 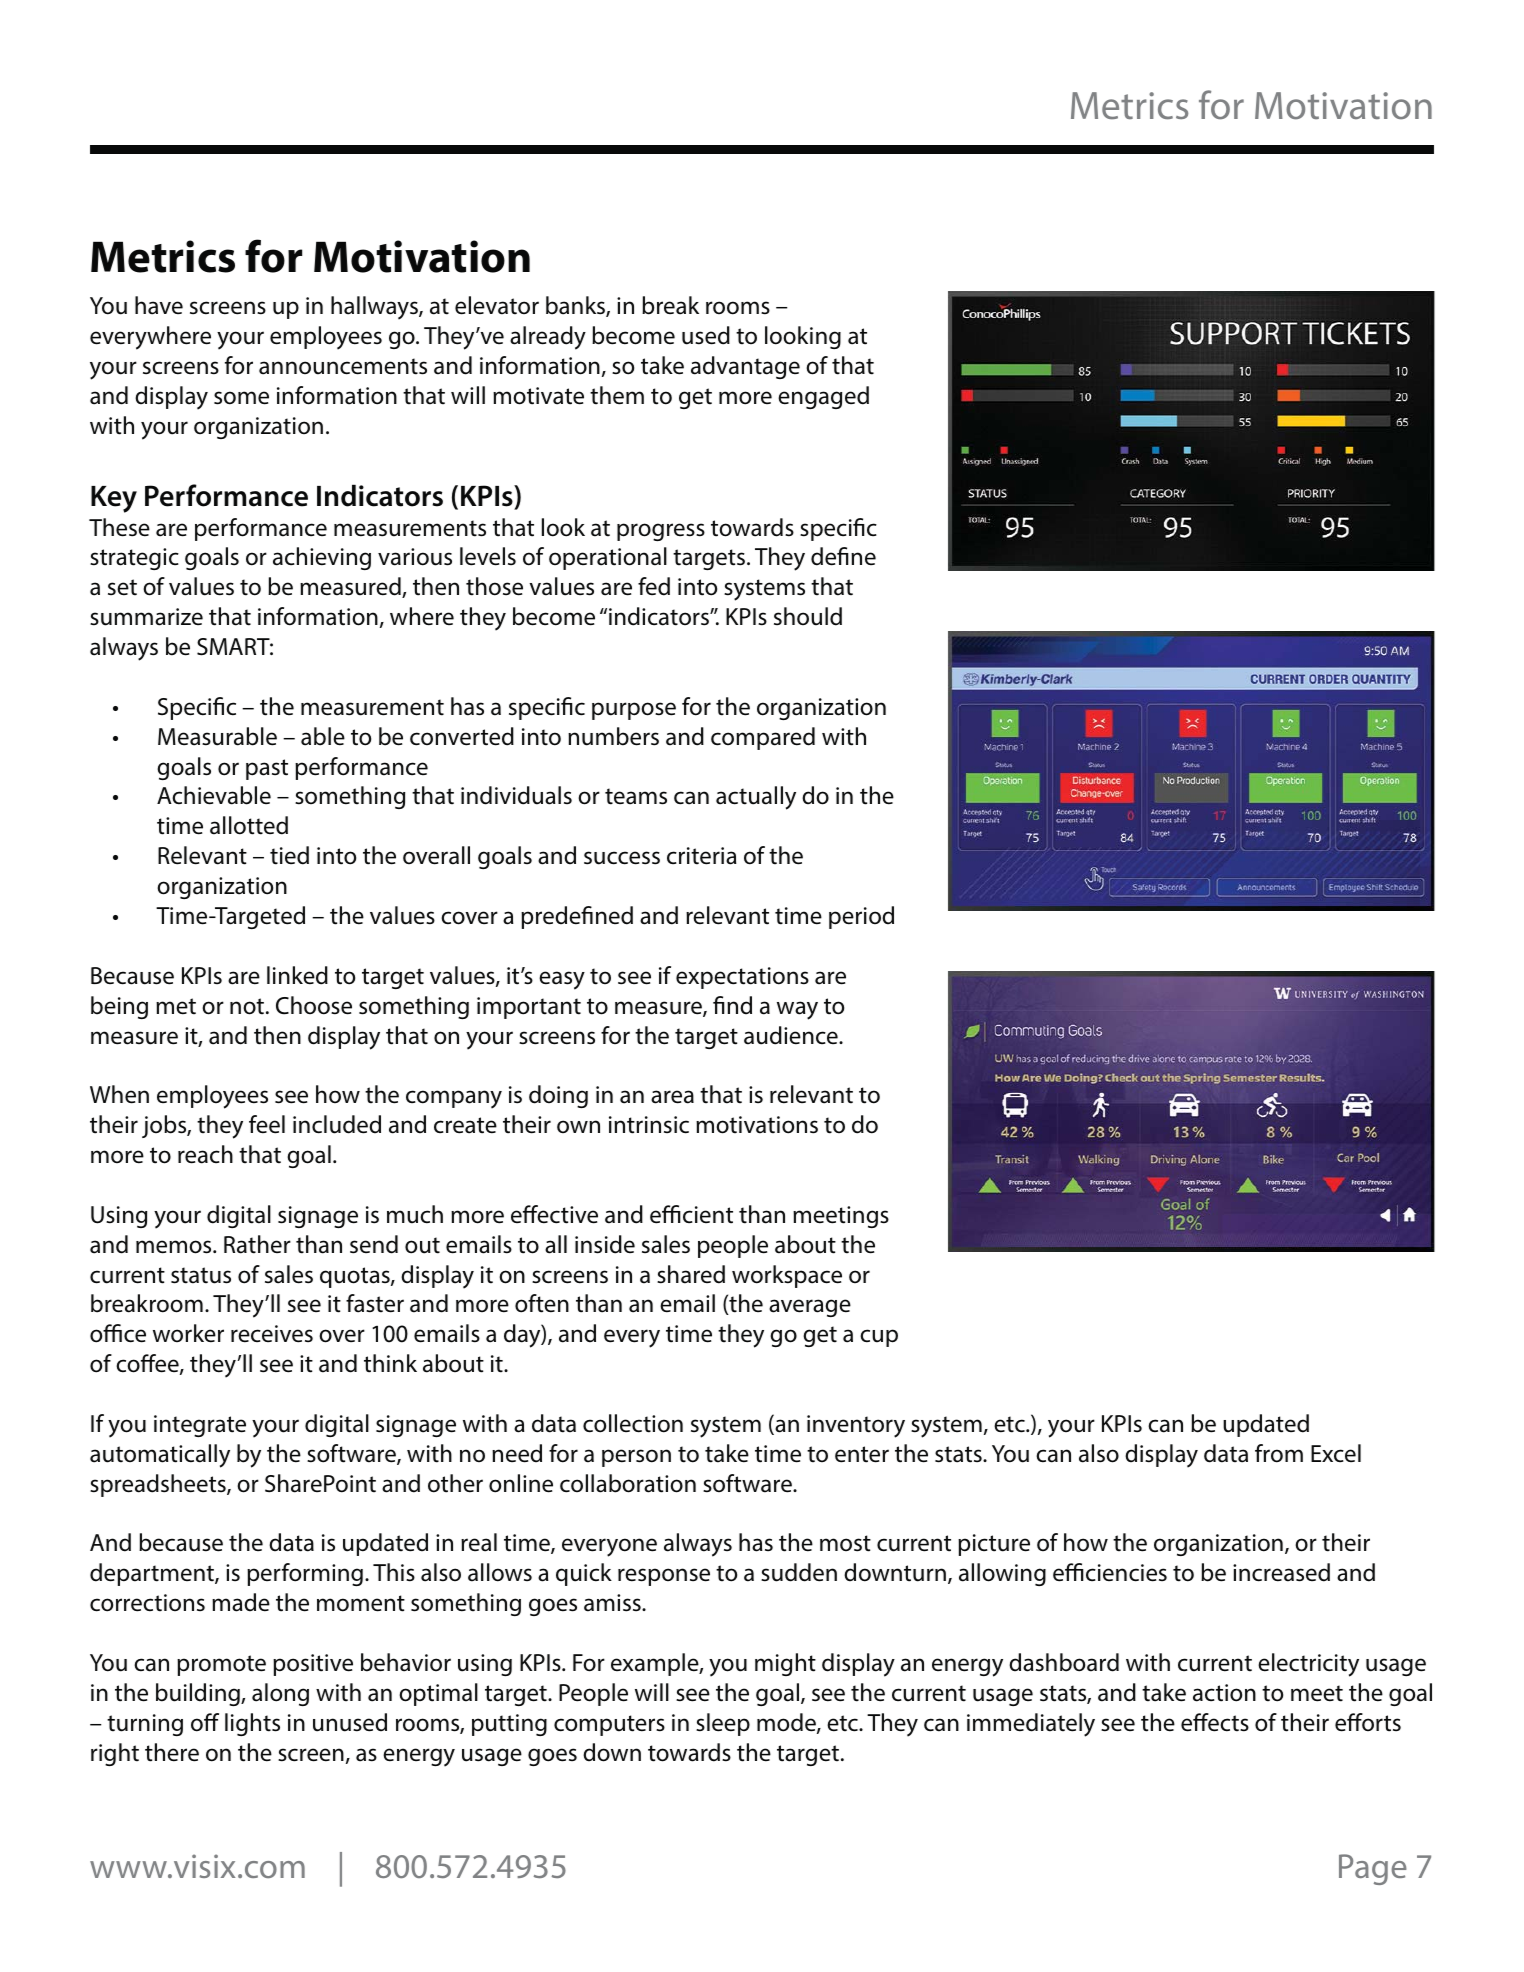 I want to click on person, so click(x=636, y=1458).
